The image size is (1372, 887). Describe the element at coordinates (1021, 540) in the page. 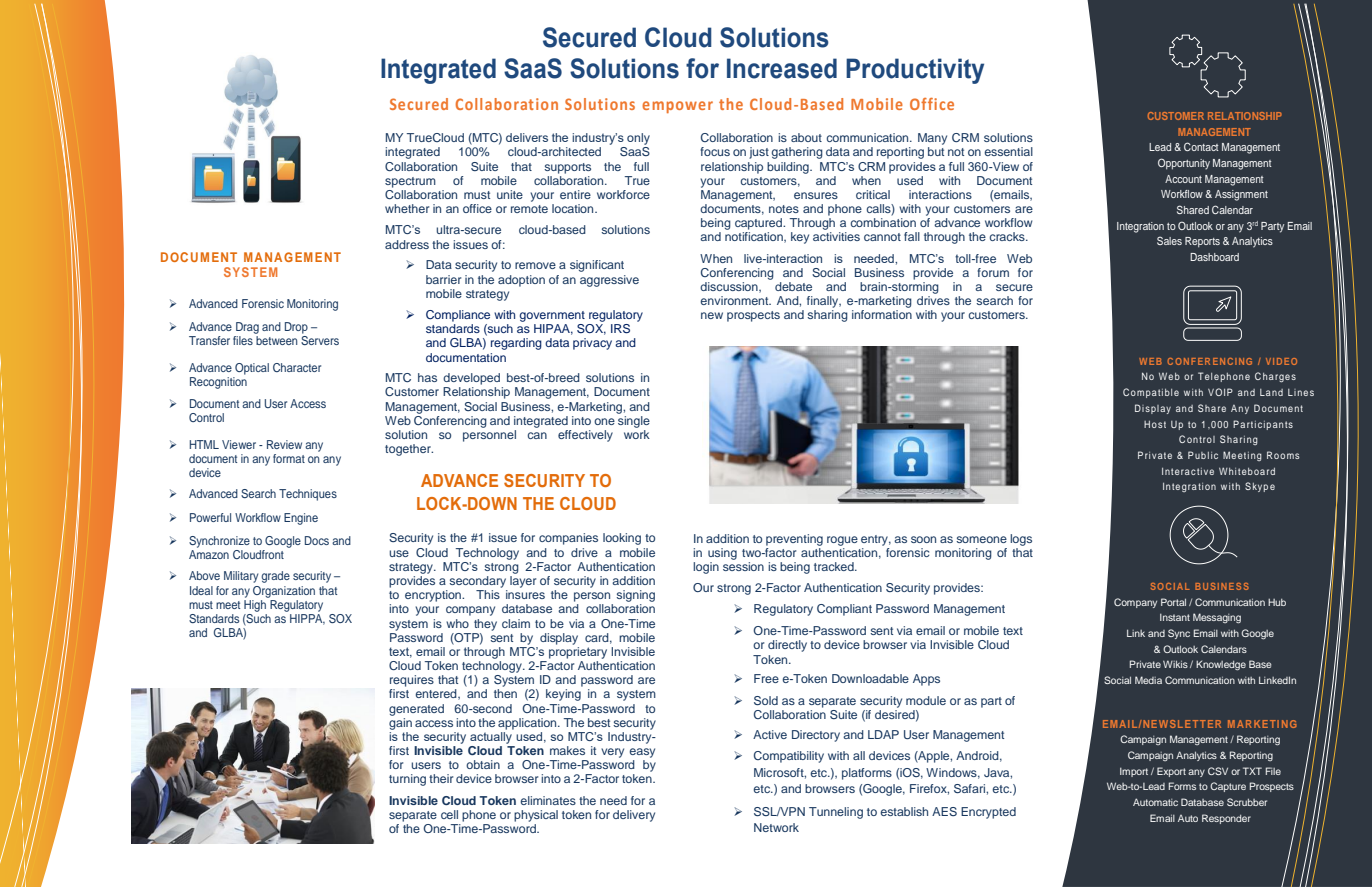

I see `logs` at that location.
